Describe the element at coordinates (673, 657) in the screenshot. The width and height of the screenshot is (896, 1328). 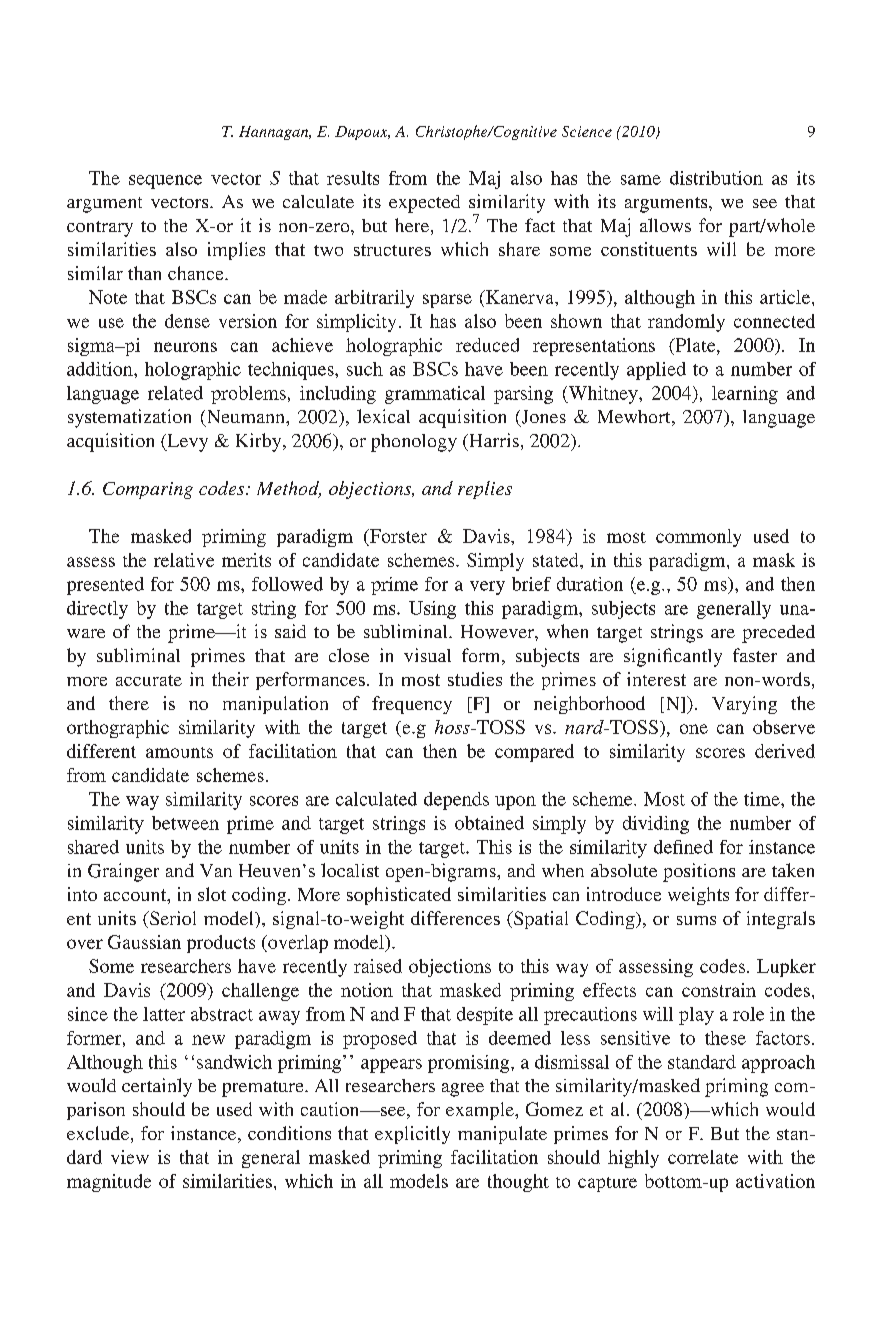
I see `significantly` at that location.
